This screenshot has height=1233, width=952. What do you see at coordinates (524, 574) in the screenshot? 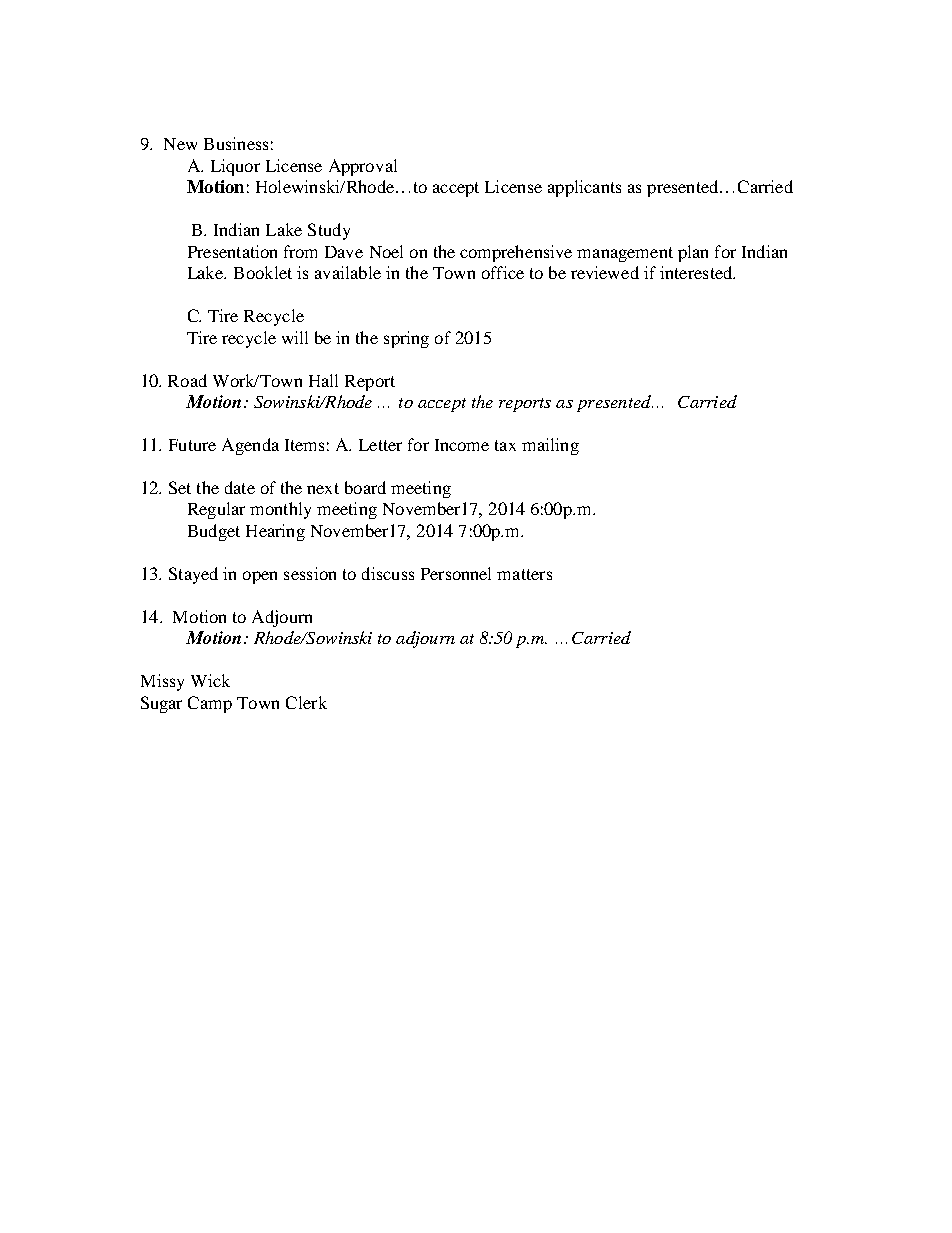
I see `matters` at bounding box center [524, 574].
